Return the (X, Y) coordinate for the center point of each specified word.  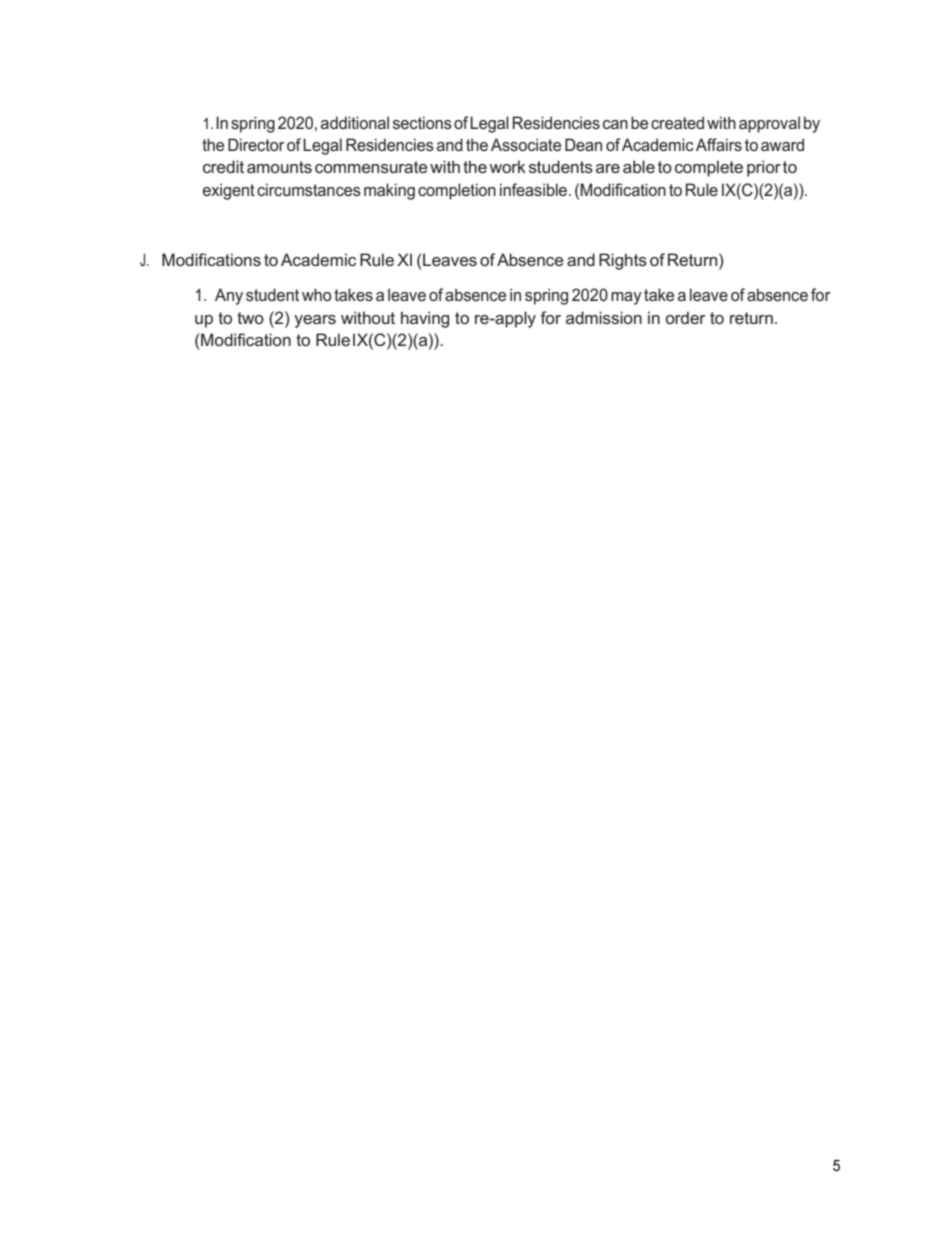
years (315, 321)
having (425, 319)
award (782, 144)
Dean (583, 144)
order (686, 317)
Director (256, 144)
